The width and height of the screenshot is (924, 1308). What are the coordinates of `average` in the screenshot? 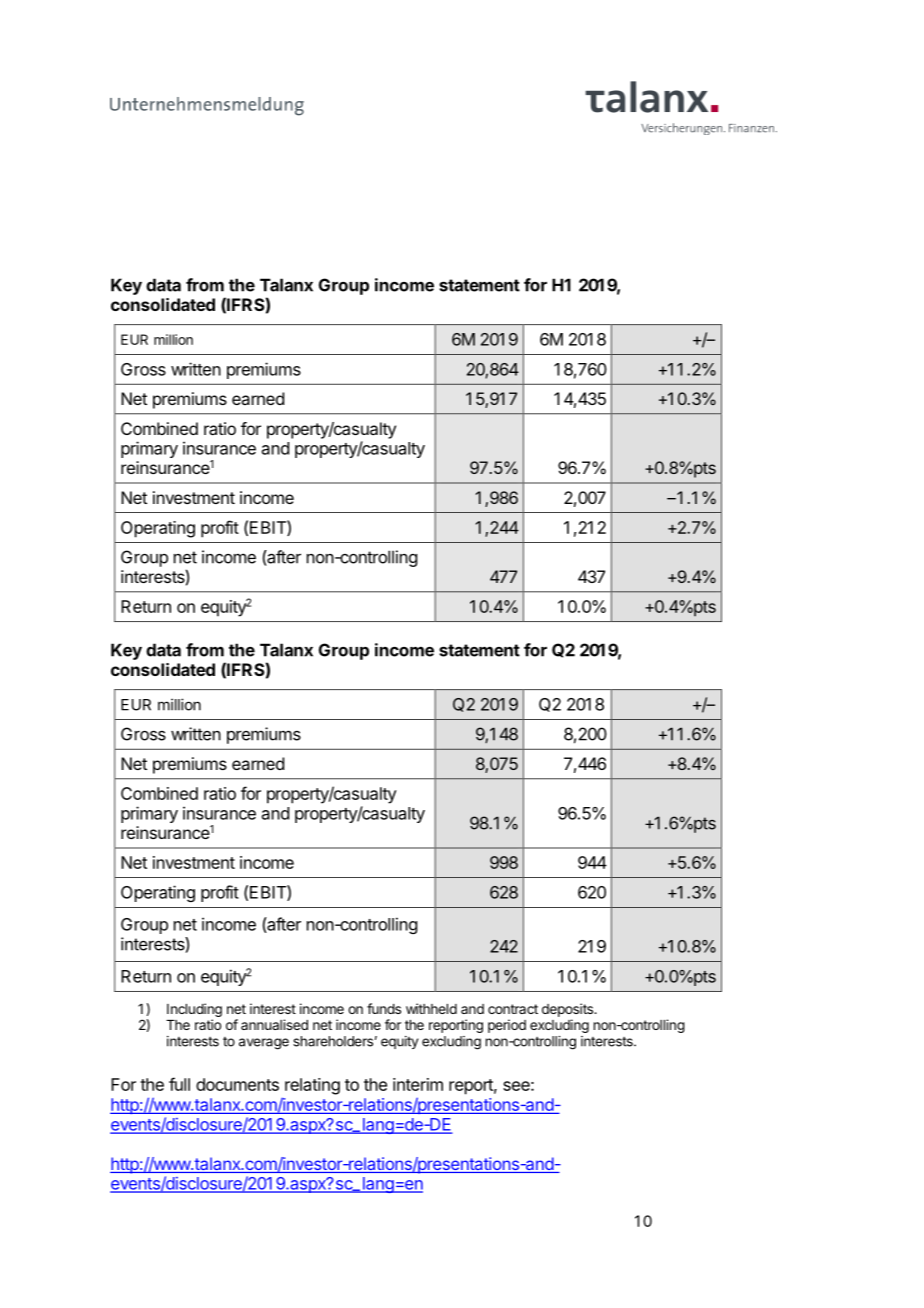 It's located at (264, 1044).
